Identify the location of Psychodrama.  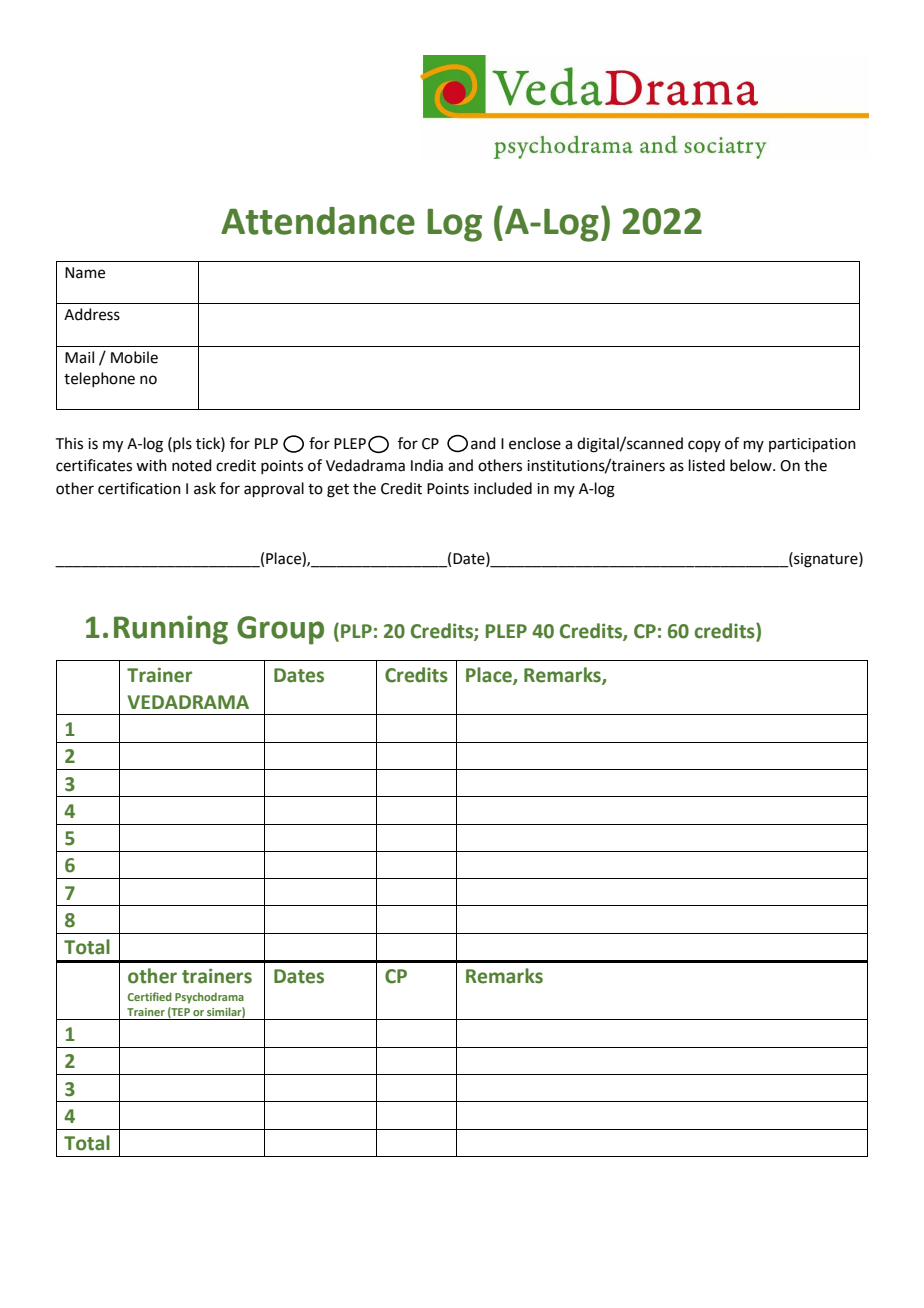
(209, 998).
